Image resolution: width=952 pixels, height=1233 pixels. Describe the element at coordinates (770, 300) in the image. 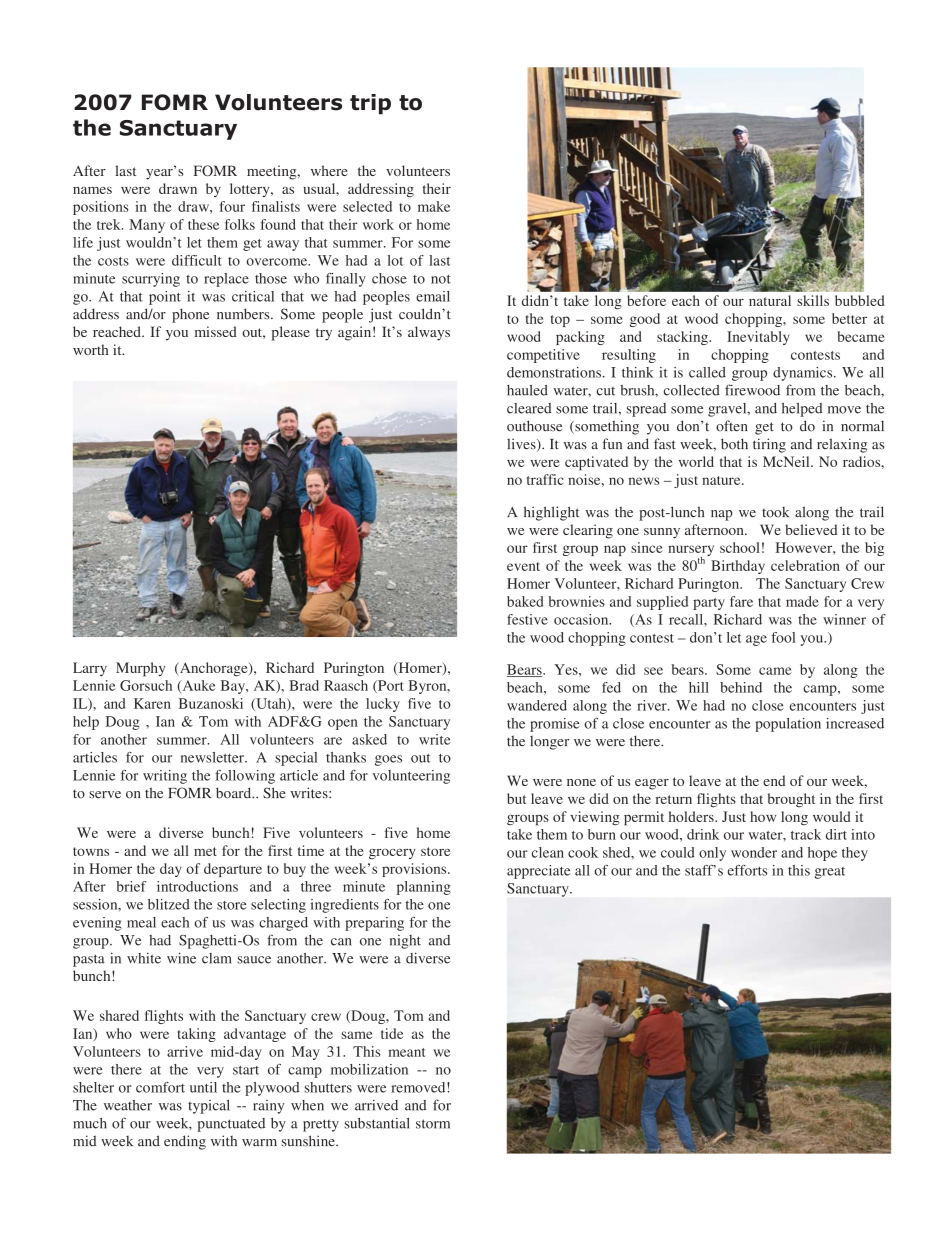

I see `natural` at that location.
